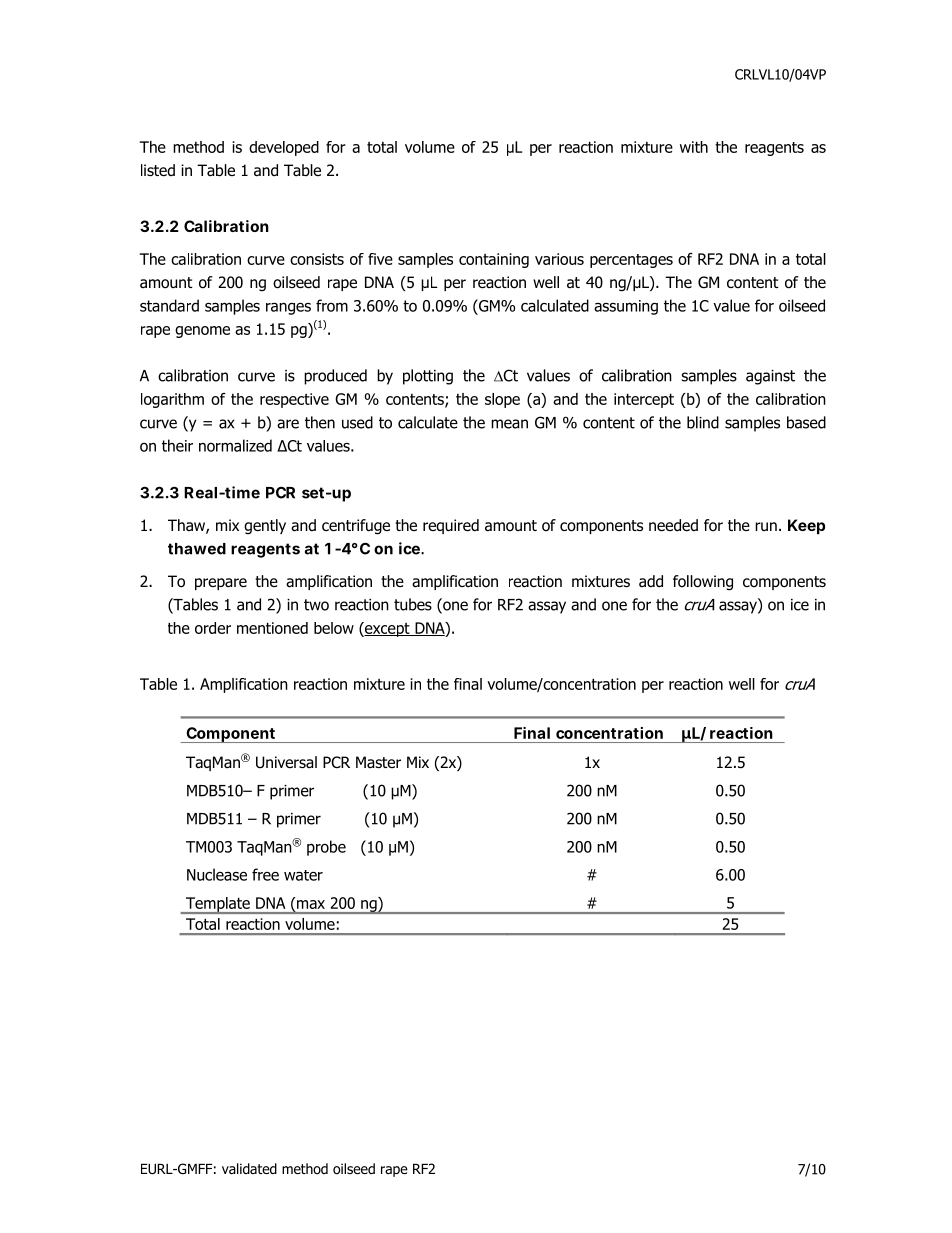 The height and width of the screenshot is (1233, 952). Describe the element at coordinates (694, 147) in the screenshot. I see `with` at that location.
